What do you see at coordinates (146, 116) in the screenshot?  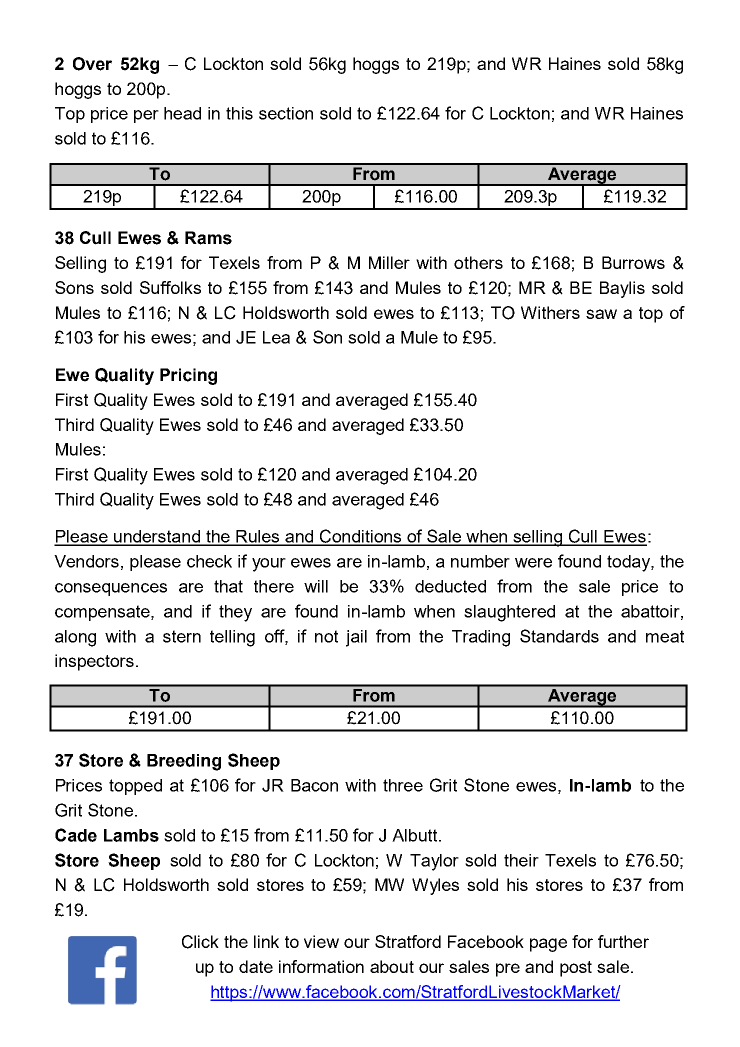 I see `per` at bounding box center [146, 116].
